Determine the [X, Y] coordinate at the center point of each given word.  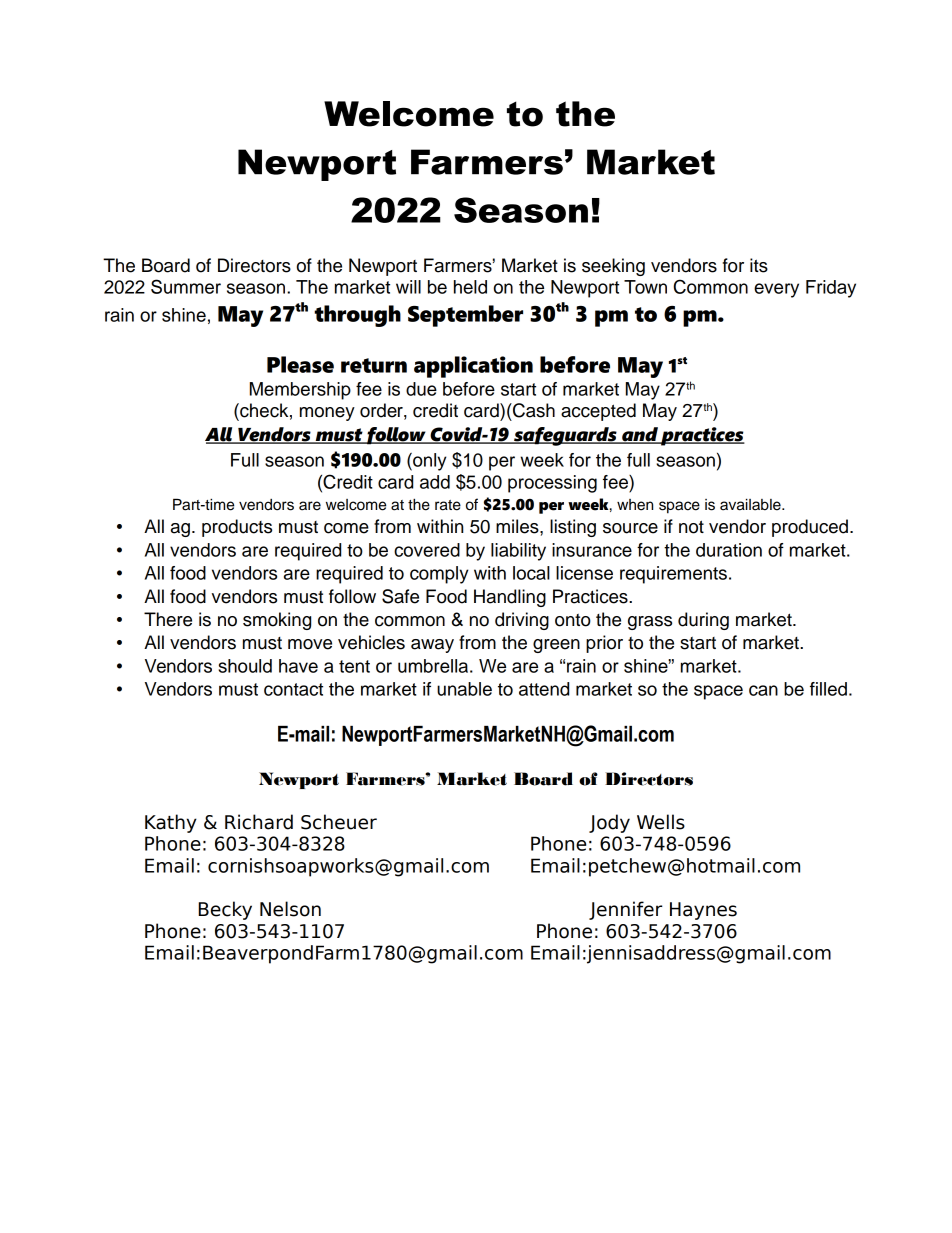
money [327, 414]
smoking [277, 621]
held [470, 287]
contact [293, 689]
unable [464, 689]
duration [729, 550]
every [776, 290]
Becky [225, 910]
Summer [186, 286]
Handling [510, 598]
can [763, 690]
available [751, 504]
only [429, 462]
